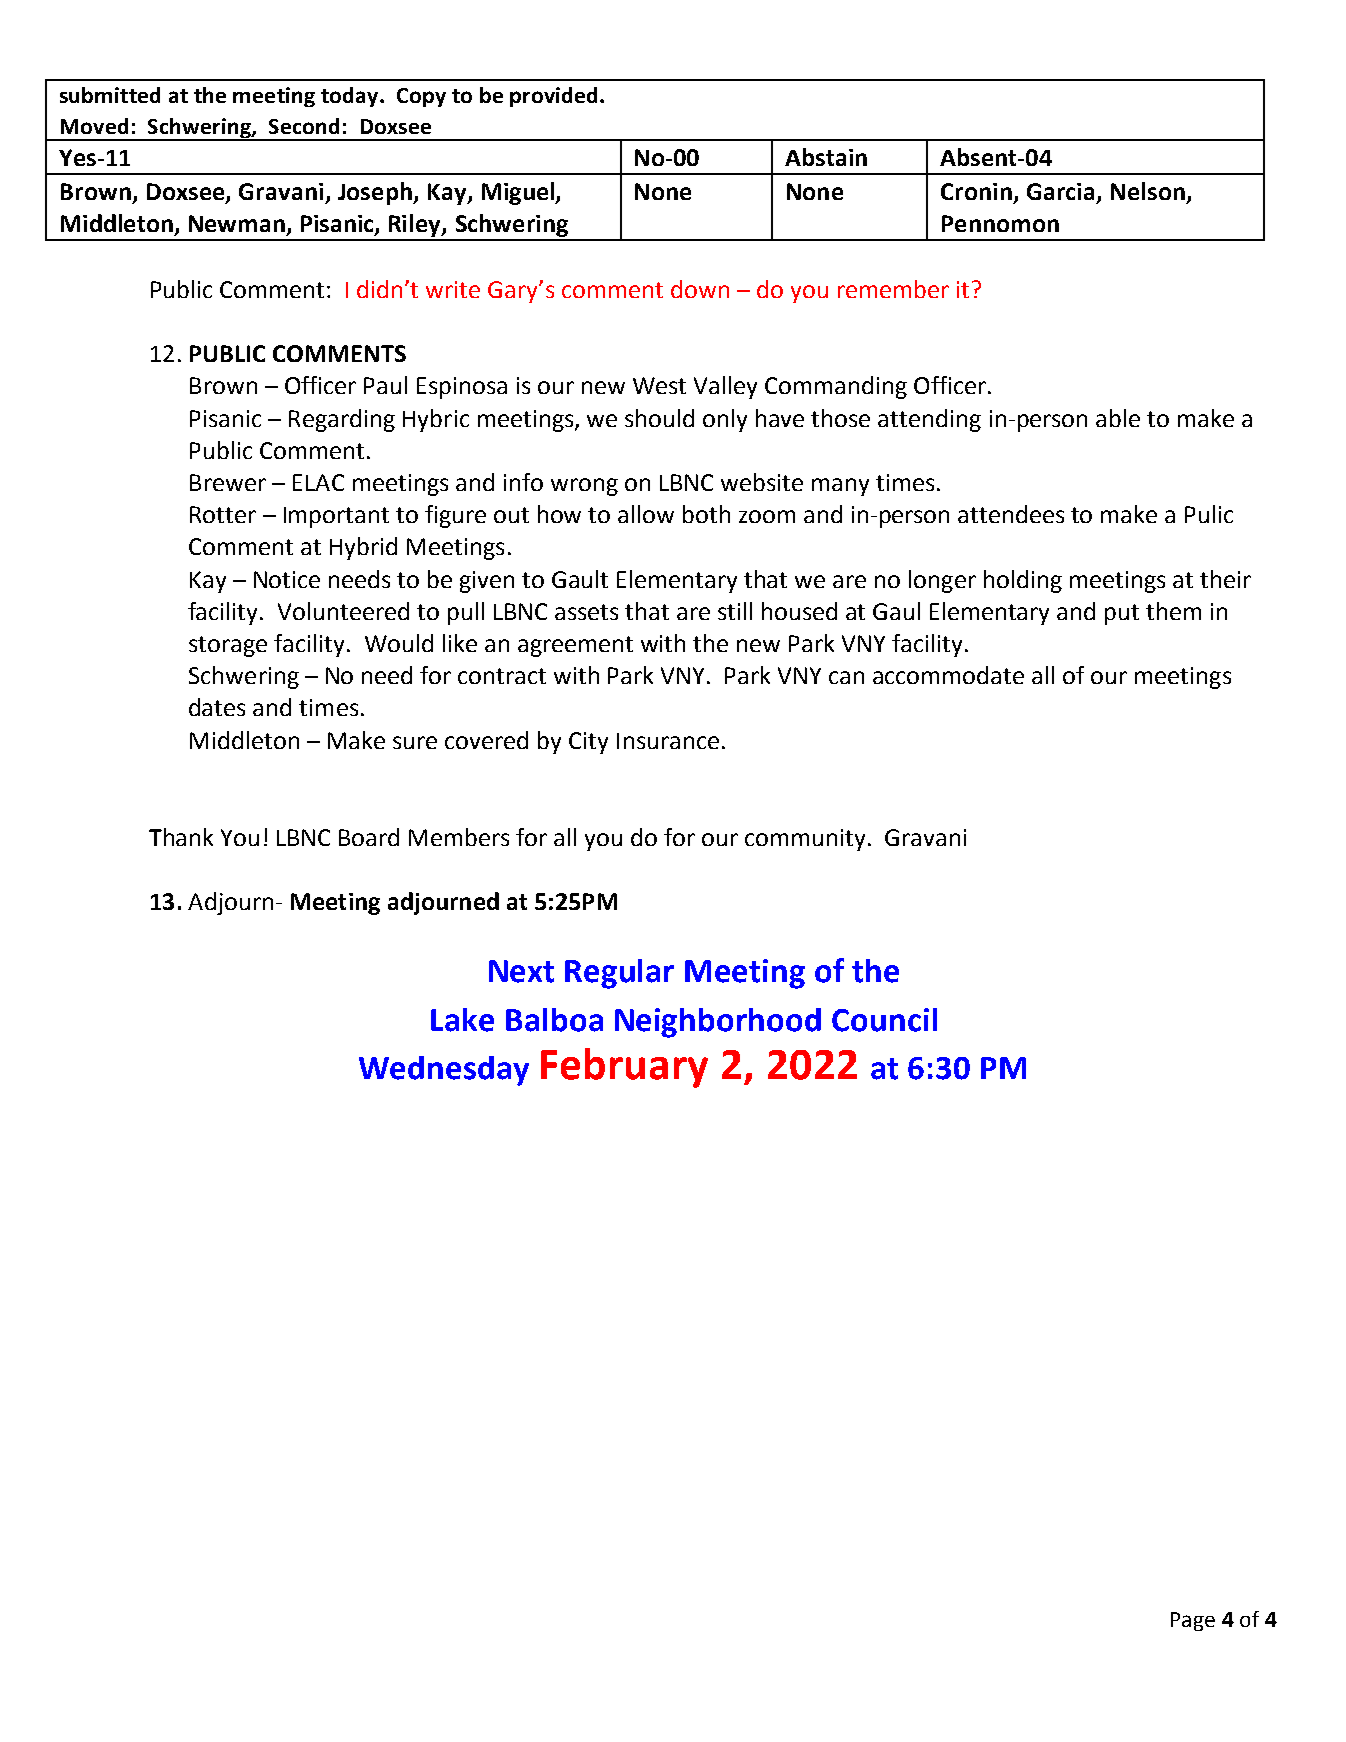 This screenshot has height=1742, width=1346. What do you see at coordinates (1060, 191) in the screenshot?
I see `Garcia` at bounding box center [1060, 191].
